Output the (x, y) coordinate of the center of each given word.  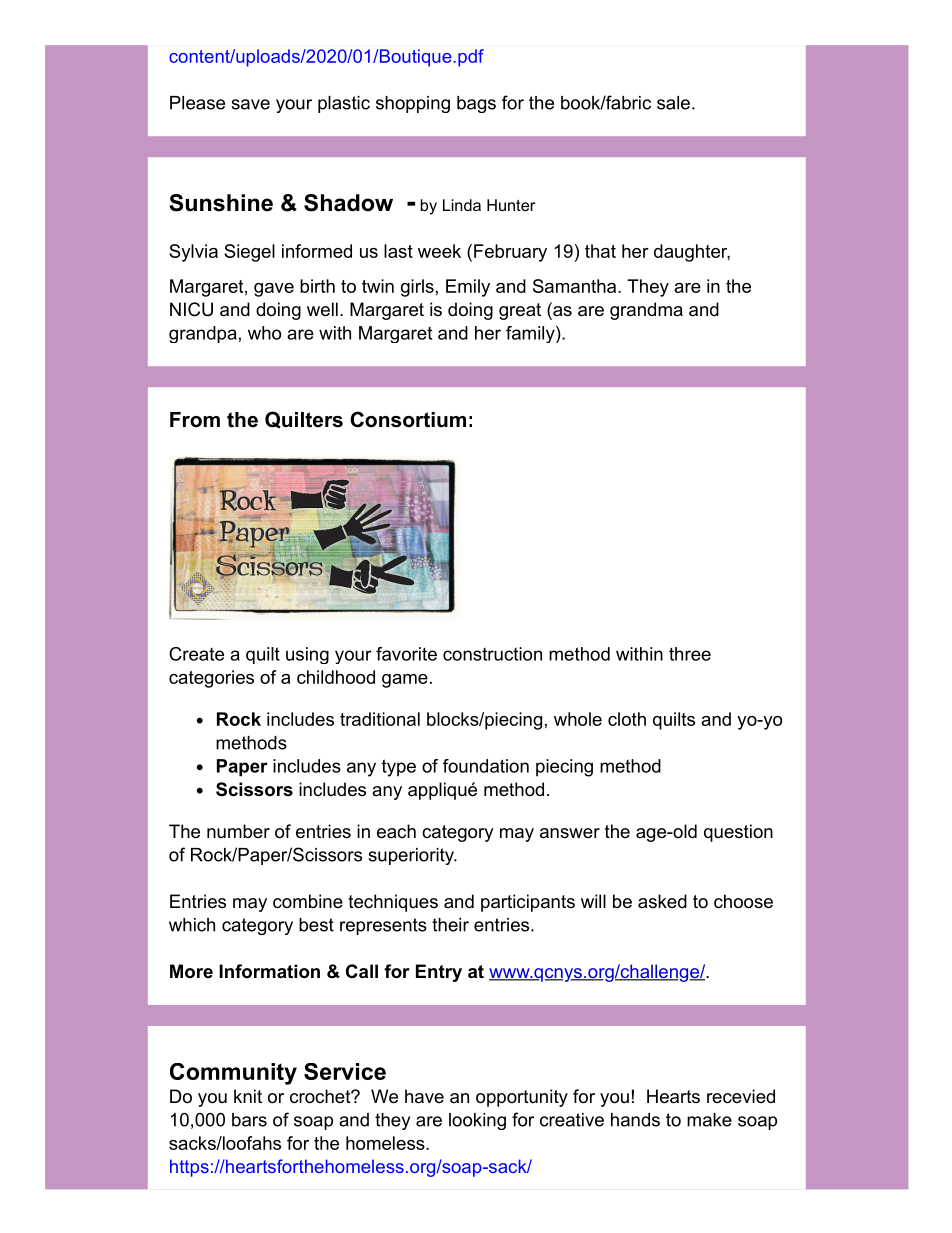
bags (476, 104)
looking (477, 1121)
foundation (486, 766)
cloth (627, 719)
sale (673, 103)
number (238, 831)
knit (248, 1096)
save (250, 104)
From (195, 420)
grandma (646, 311)
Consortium (408, 419)
